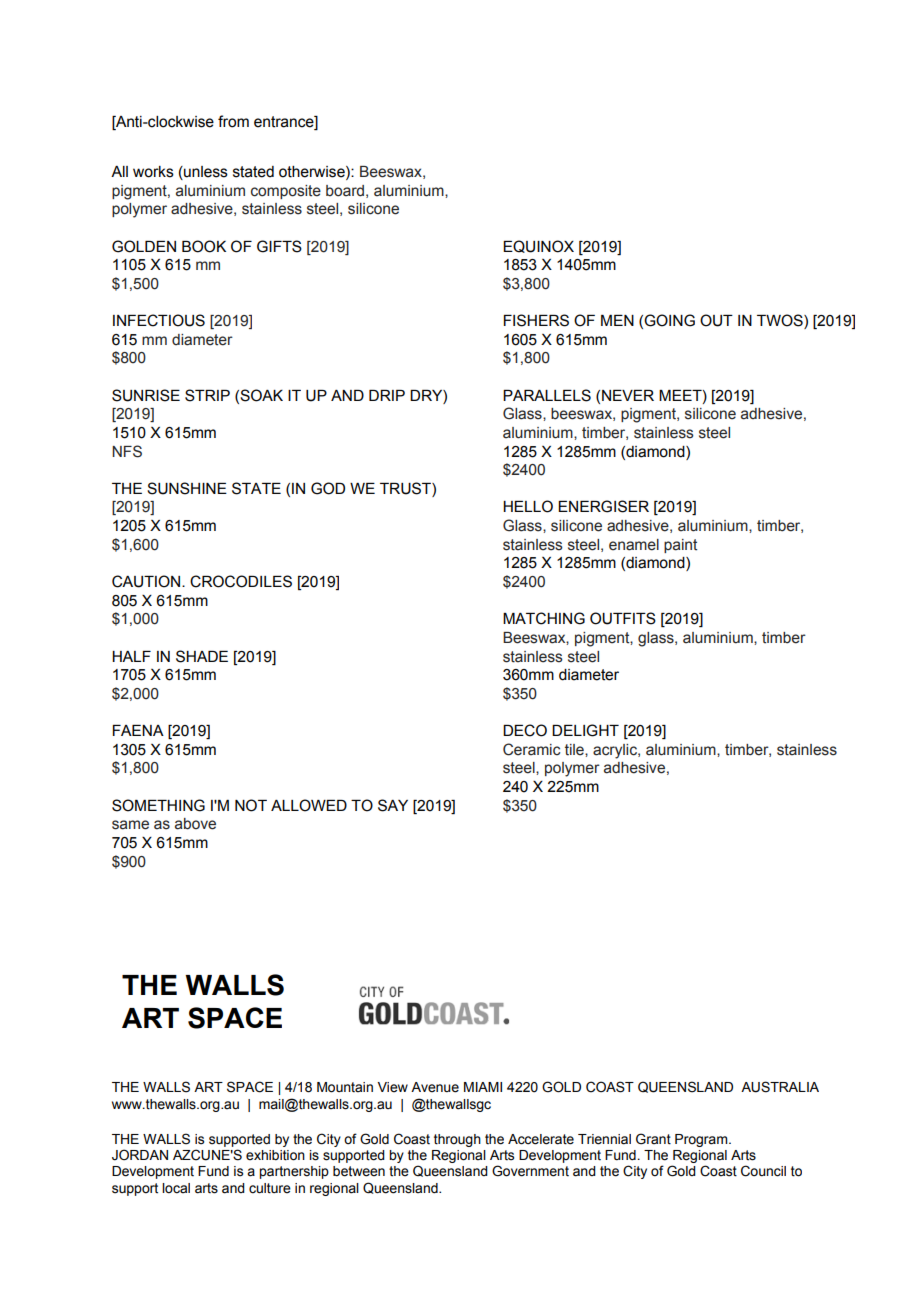 The width and height of the image is (924, 1308). What do you see at coordinates (538, 246) in the image?
I see `EQUINOX` at bounding box center [538, 246].
